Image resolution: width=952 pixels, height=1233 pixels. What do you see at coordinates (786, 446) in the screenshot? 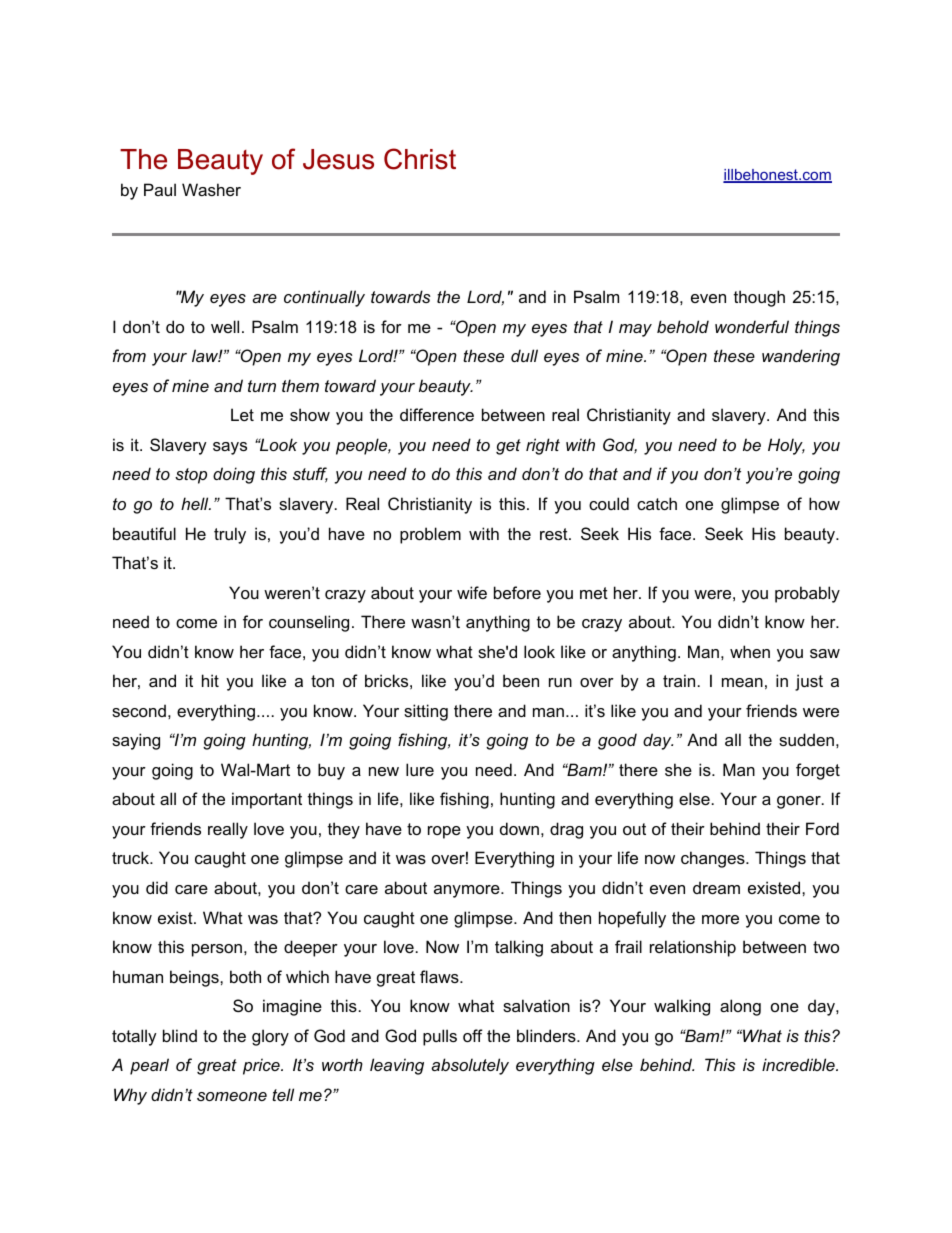
I see `Holy` at bounding box center [786, 446].
